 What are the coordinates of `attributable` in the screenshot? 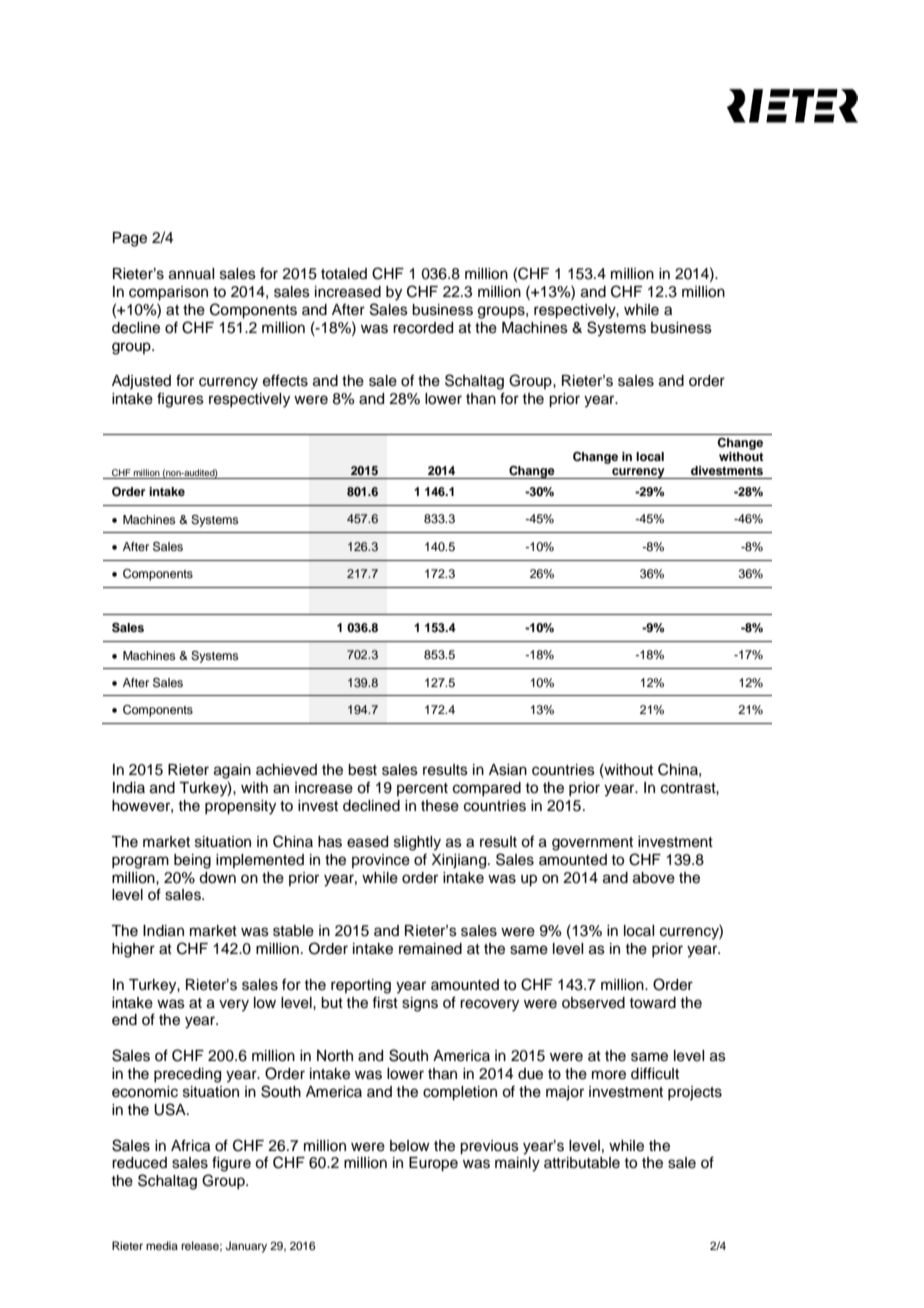 It's located at (582, 1163).
